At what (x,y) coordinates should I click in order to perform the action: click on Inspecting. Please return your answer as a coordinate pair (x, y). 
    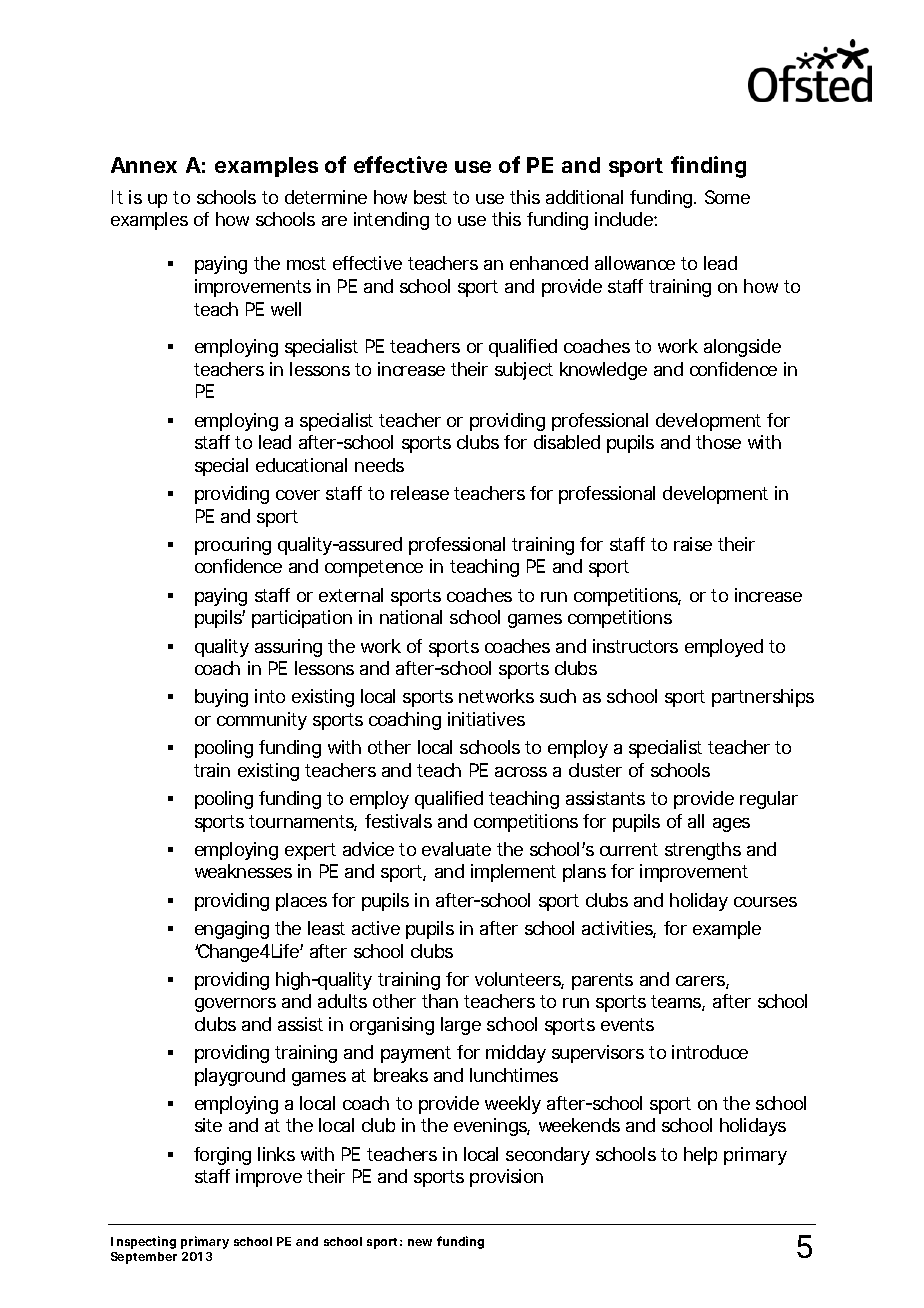
    Looking at the image, I should click on (143, 1242).
